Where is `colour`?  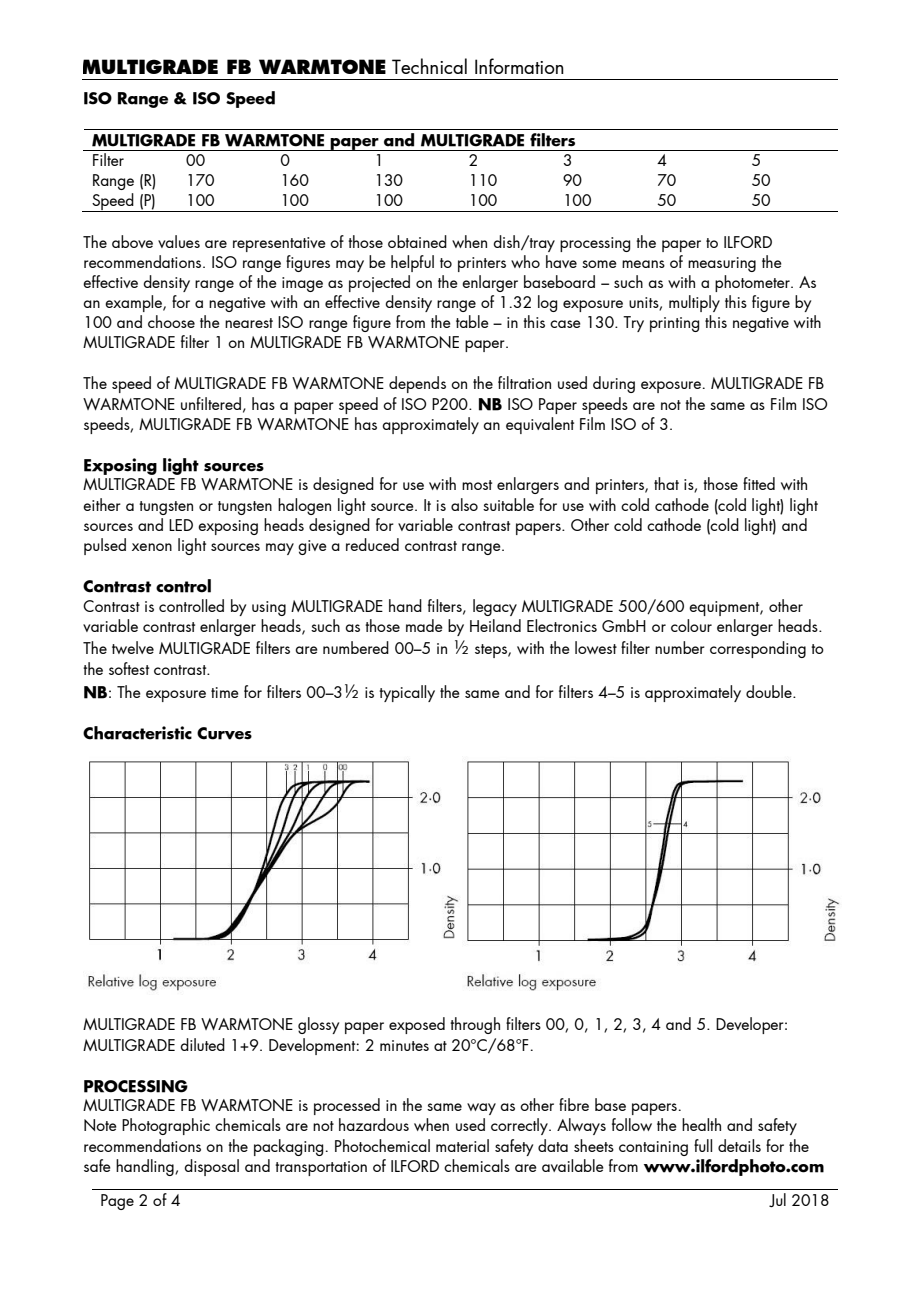 colour is located at coordinates (691, 625).
